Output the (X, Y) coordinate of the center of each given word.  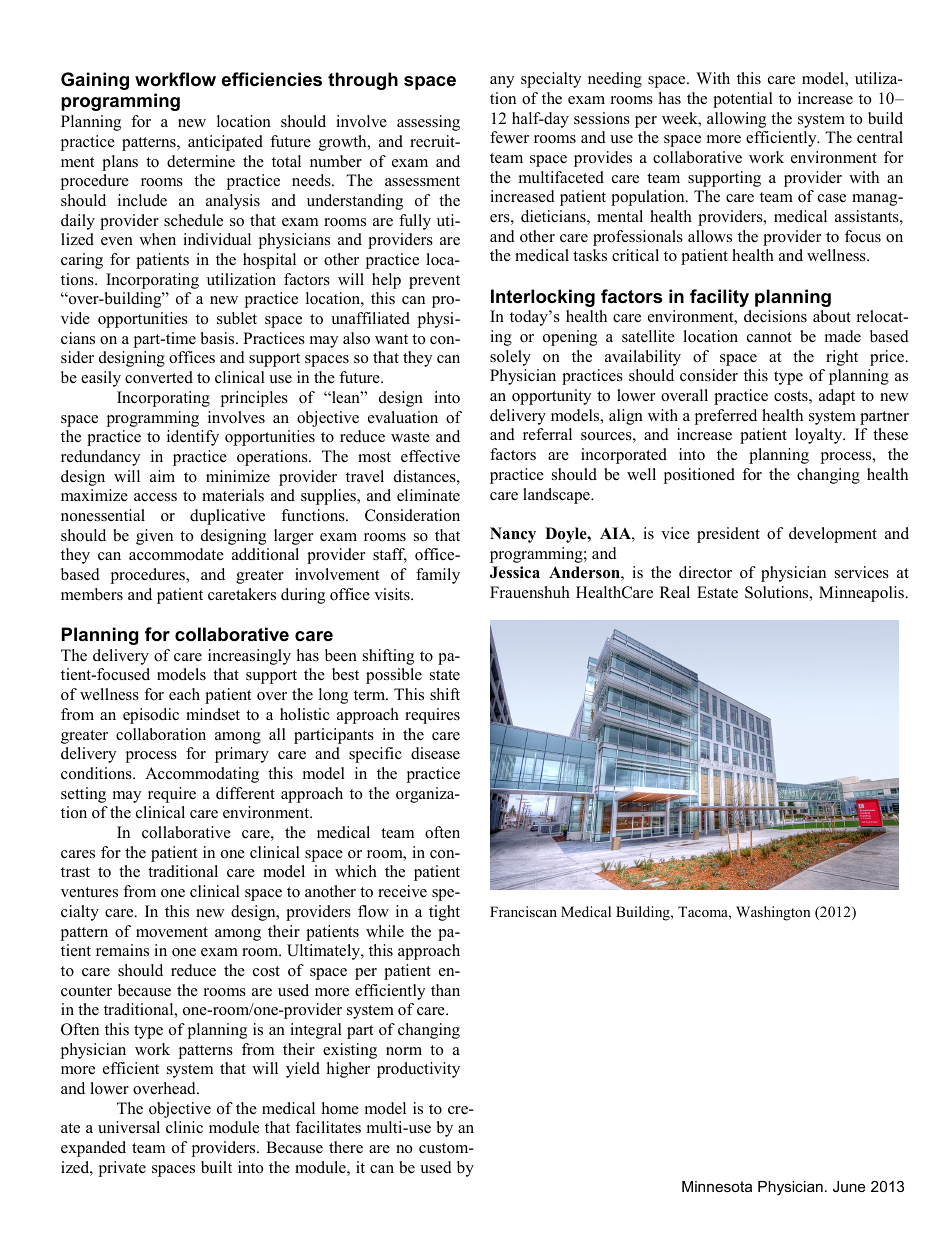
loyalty (820, 436)
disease (435, 753)
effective (430, 456)
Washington (773, 913)
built (216, 1167)
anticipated (225, 143)
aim (162, 476)
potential (743, 100)
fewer (509, 137)
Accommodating (202, 775)
